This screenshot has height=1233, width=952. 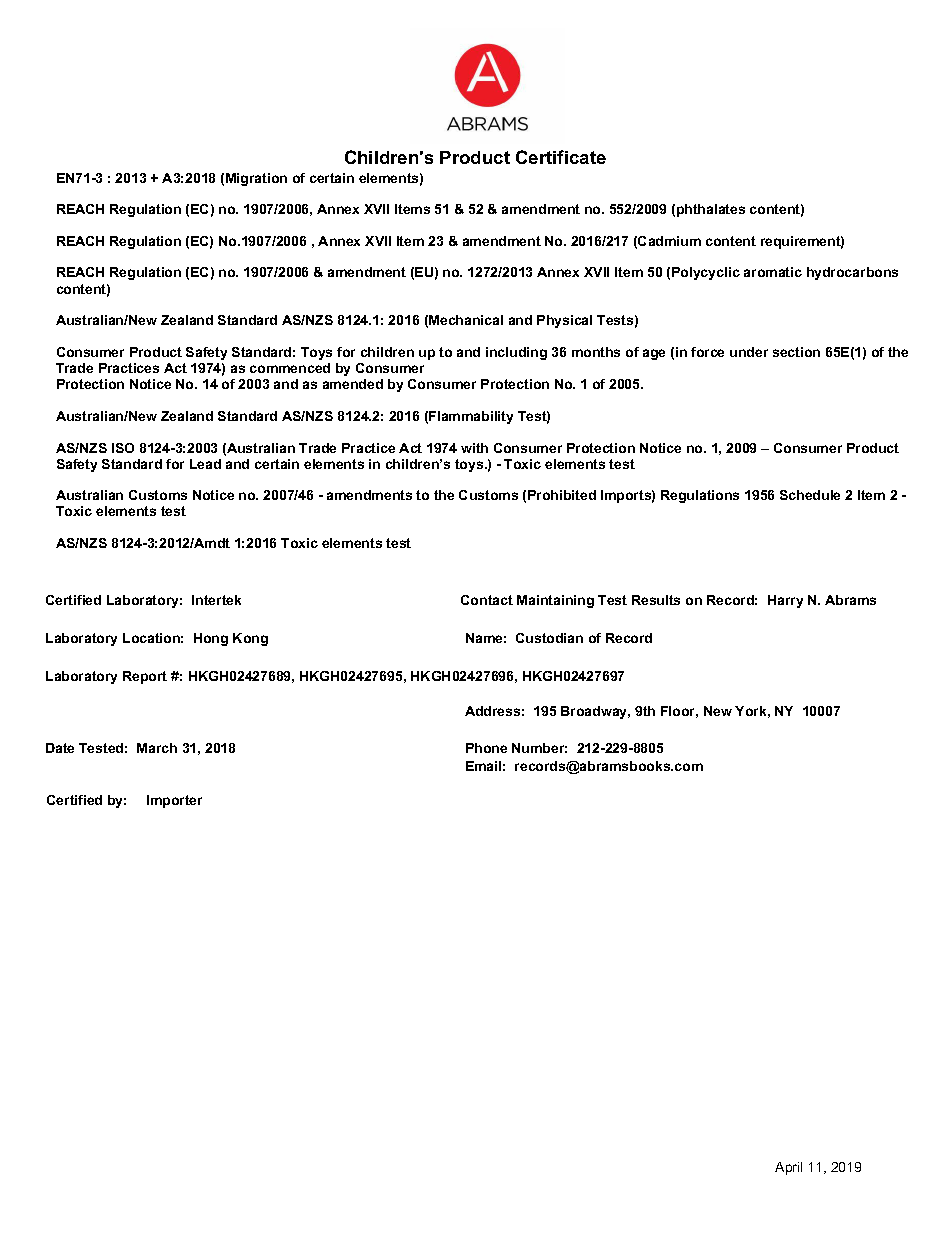 I want to click on Report, so click(x=145, y=677).
